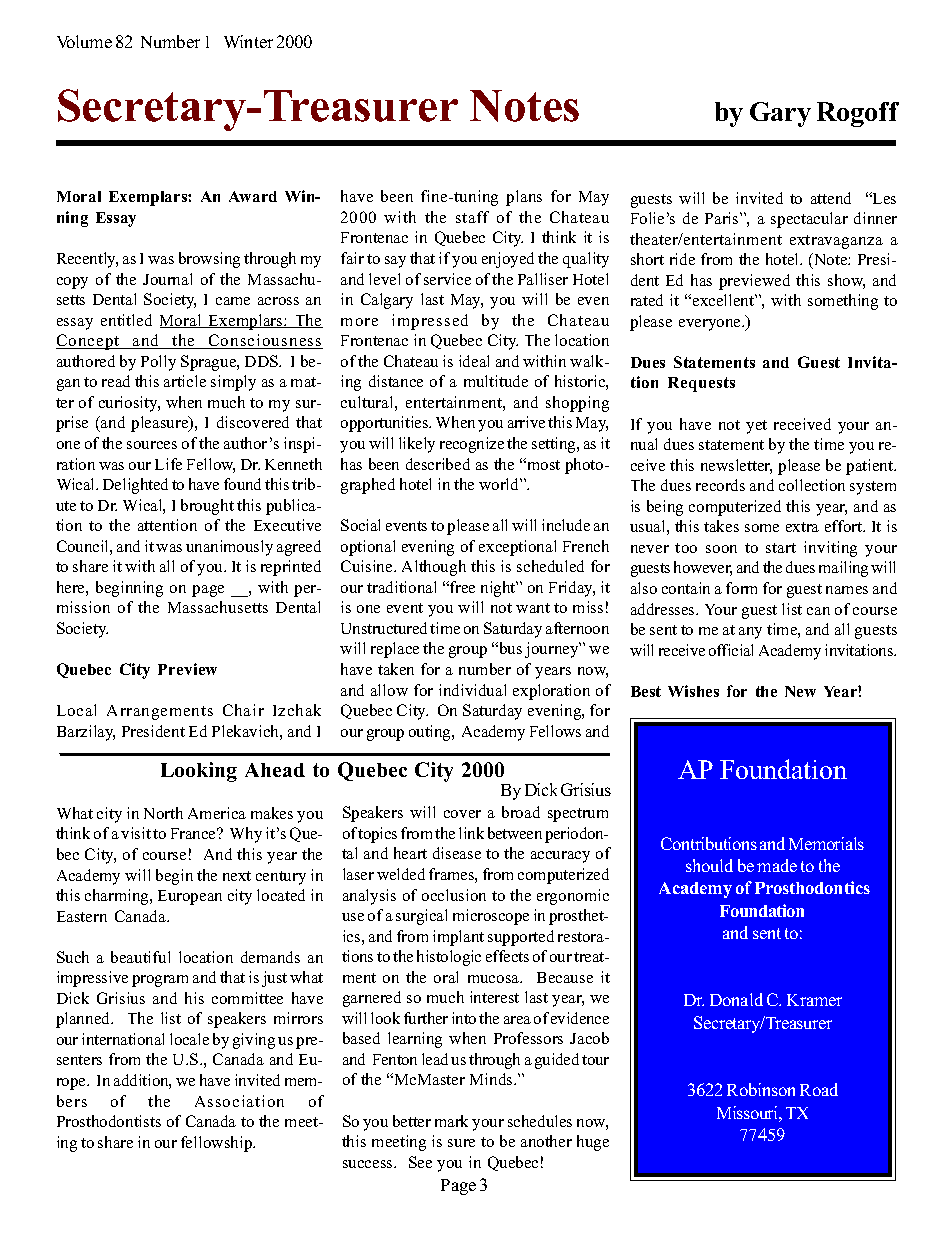 Image resolution: width=952 pixels, height=1233 pixels. What do you see at coordinates (533, 608) in the screenshot?
I see `want` at bounding box center [533, 608].
